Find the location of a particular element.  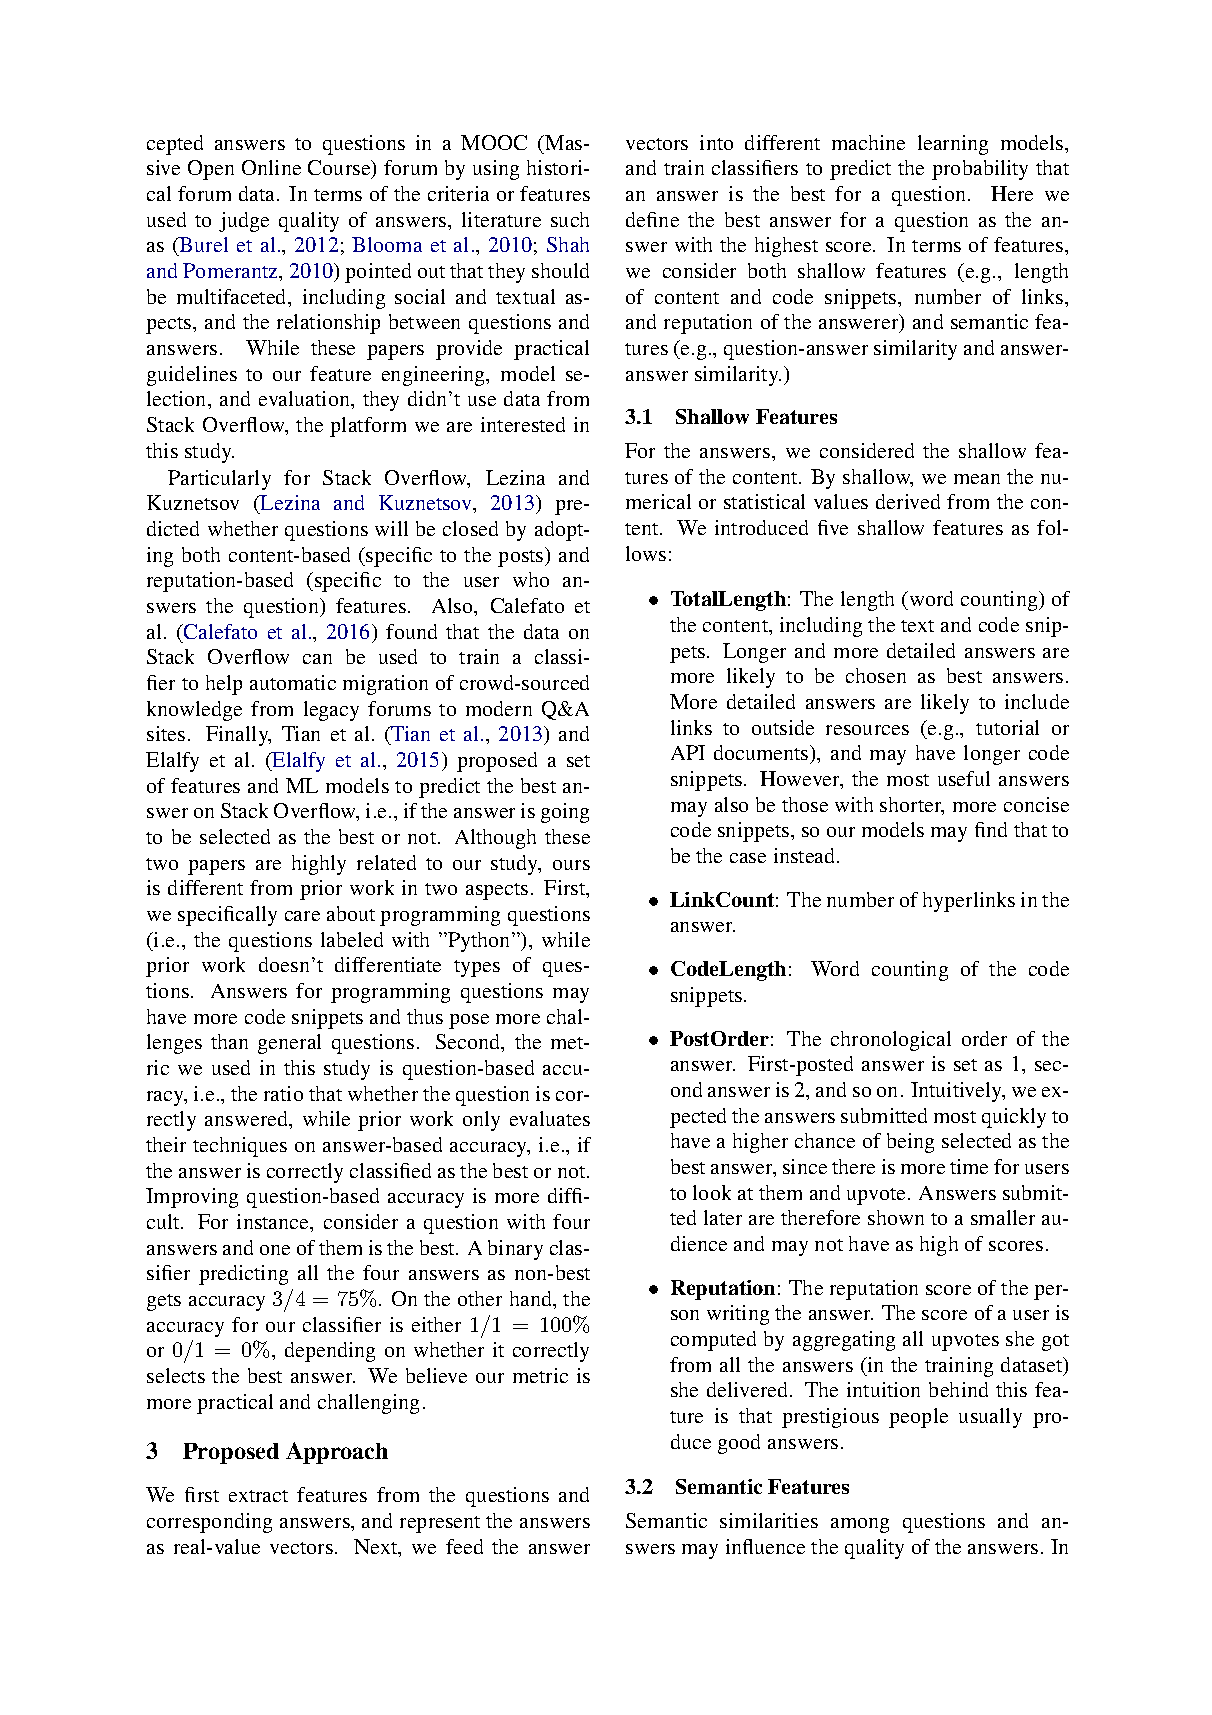

feed is located at coordinates (464, 1546).
